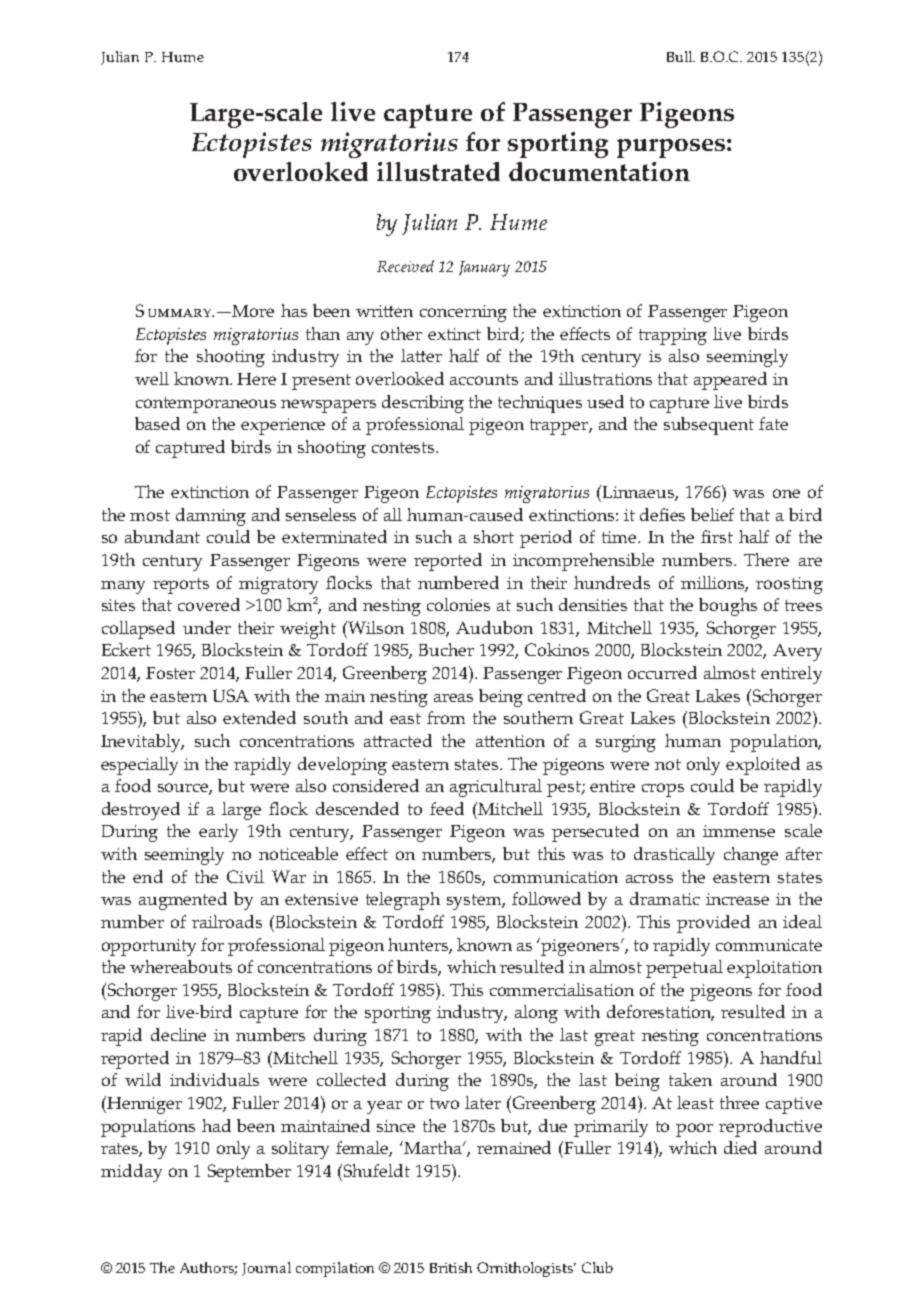  Describe the element at coordinates (730, 381) in the screenshot. I see `appeared` at that location.
